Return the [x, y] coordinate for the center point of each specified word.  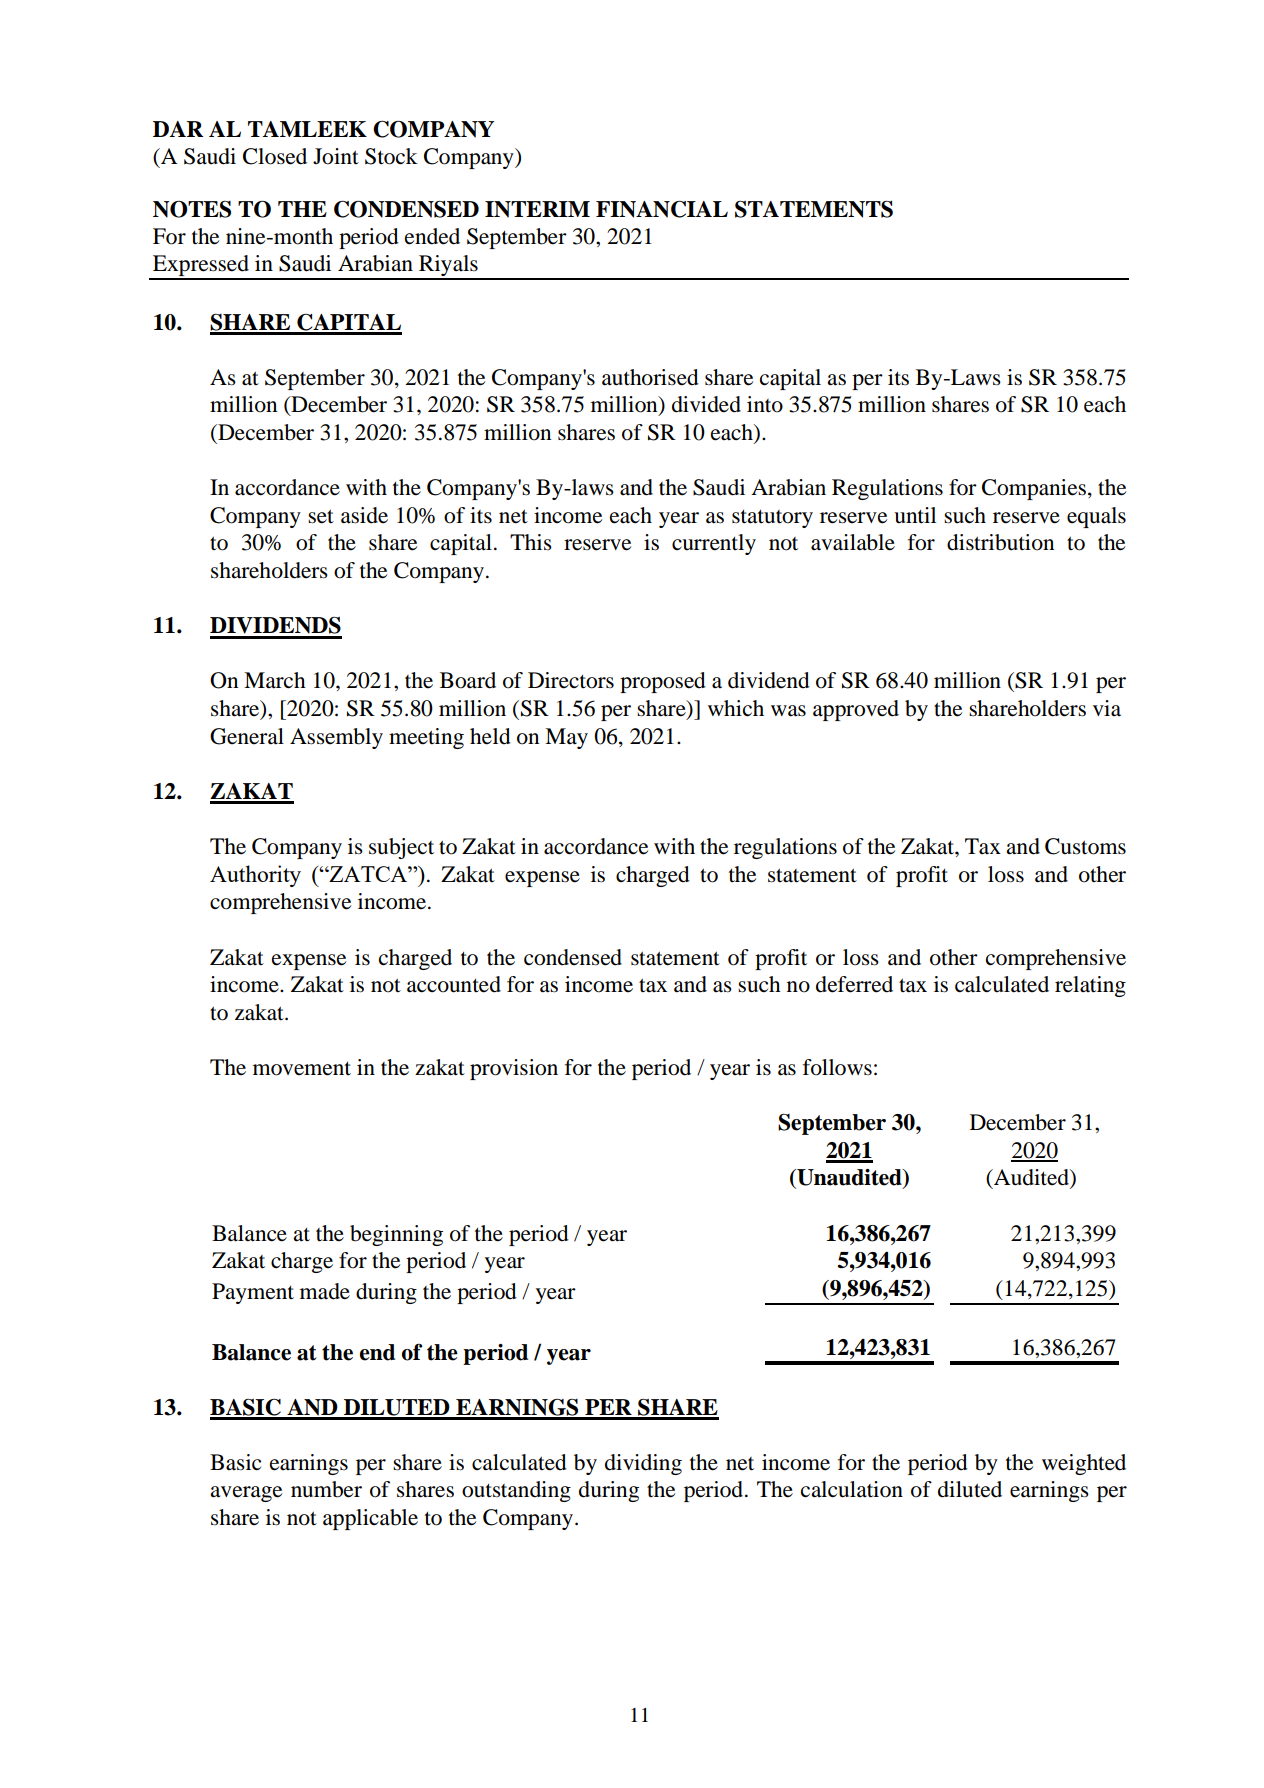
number [326, 1489]
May [566, 738]
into [765, 404]
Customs [1085, 846]
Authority [255, 876]
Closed [275, 156]
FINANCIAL [662, 209]
